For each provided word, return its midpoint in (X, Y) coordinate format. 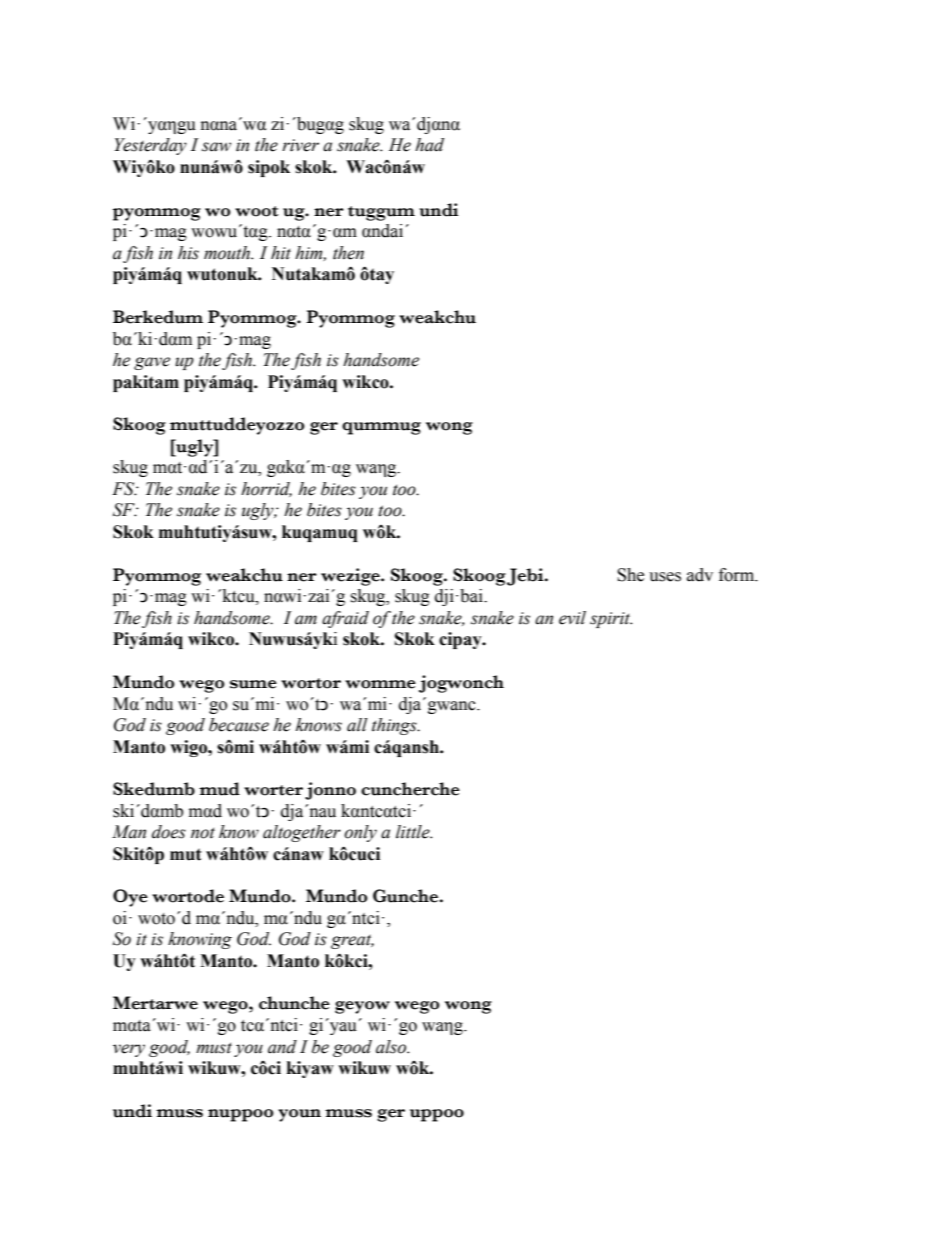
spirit (611, 620)
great (352, 941)
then (348, 253)
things (395, 726)
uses (665, 577)
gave (152, 363)
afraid (345, 619)
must (214, 1048)
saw (216, 147)
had (429, 145)
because (239, 725)
